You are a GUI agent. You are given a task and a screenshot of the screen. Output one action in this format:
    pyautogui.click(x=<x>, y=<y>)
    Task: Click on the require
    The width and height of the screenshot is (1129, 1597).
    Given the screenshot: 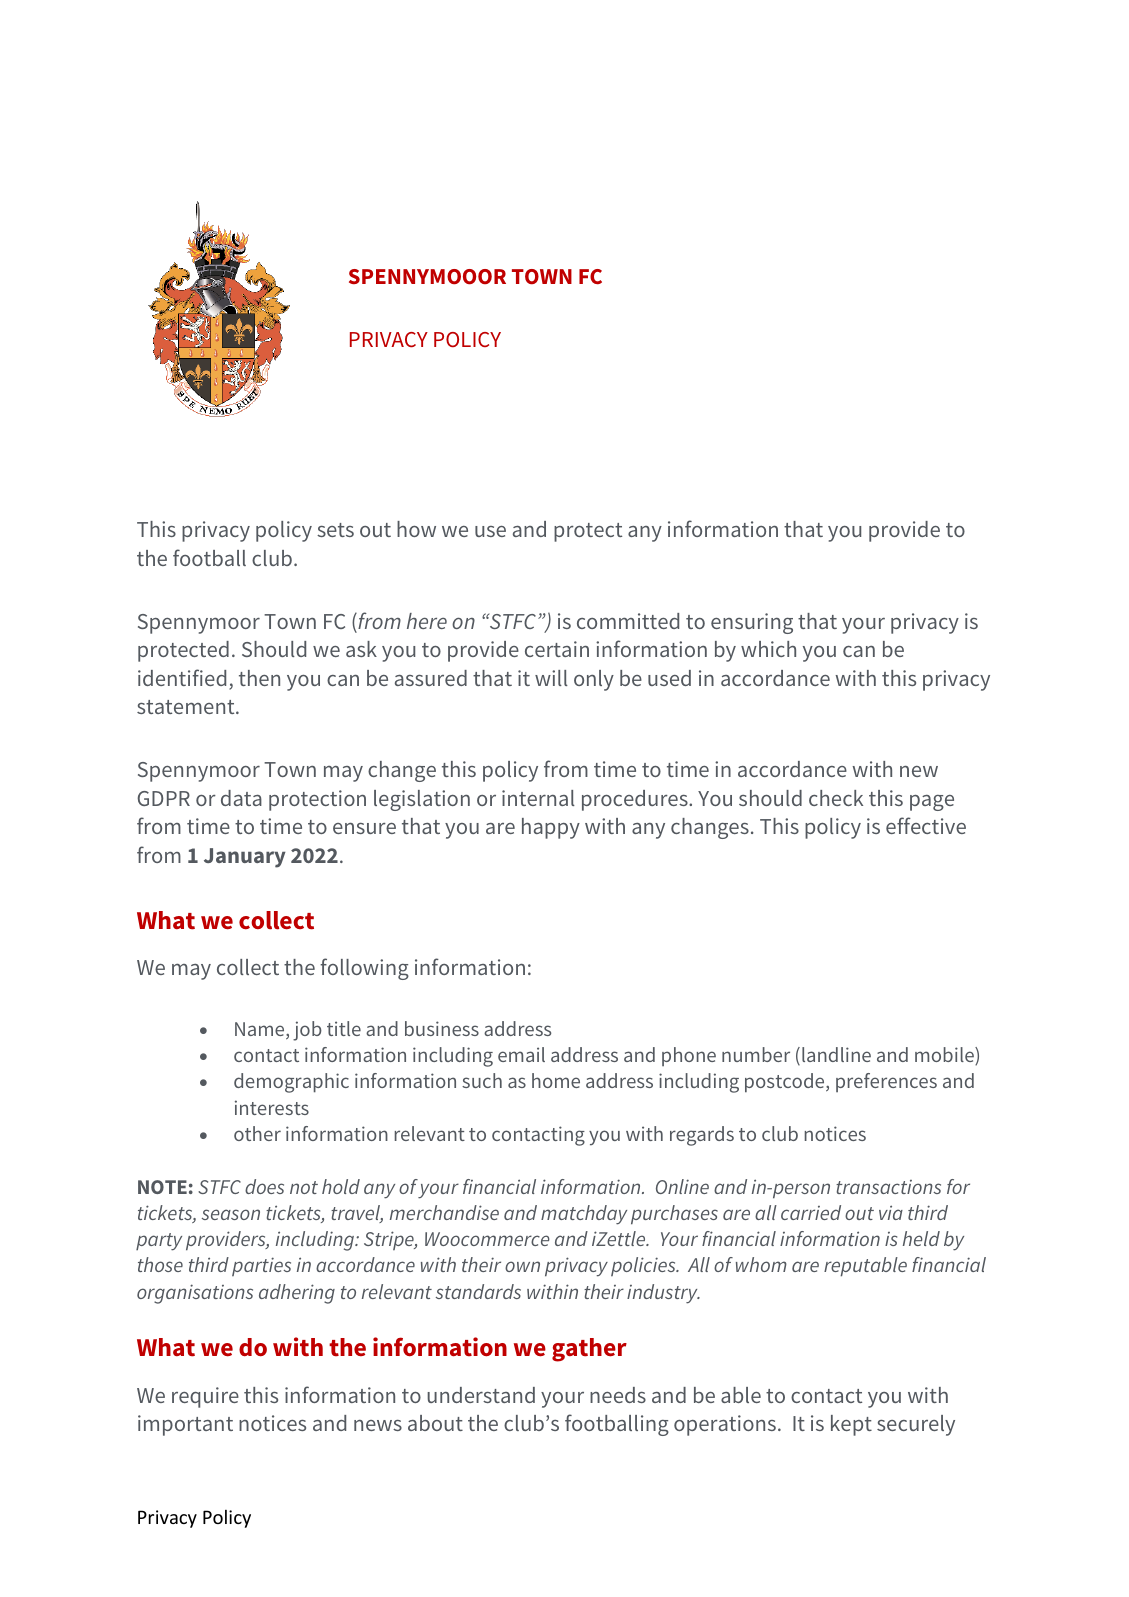 What is the action you would take?
    pyautogui.click(x=205, y=1397)
